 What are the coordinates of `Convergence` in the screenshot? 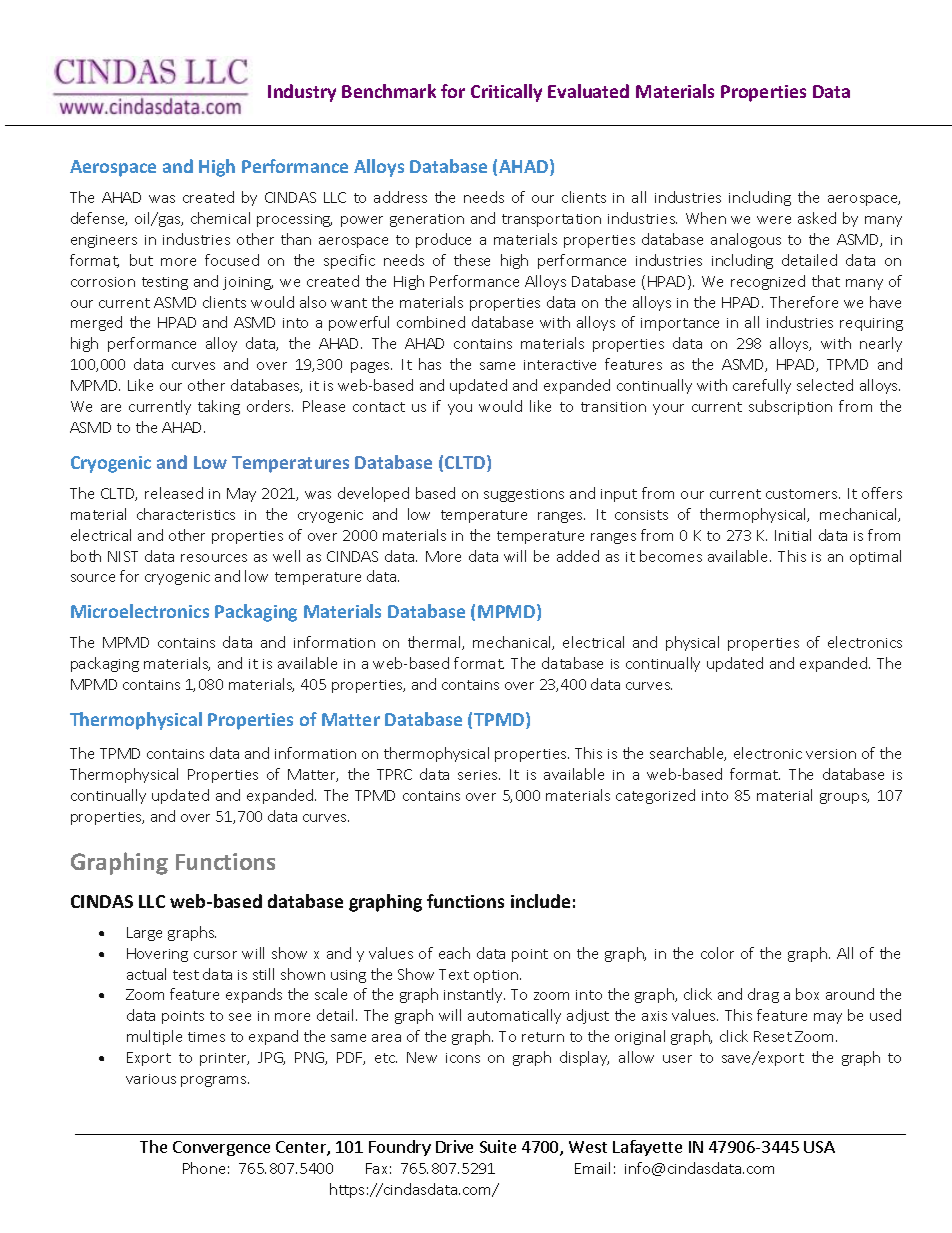 It's located at (221, 1148).
